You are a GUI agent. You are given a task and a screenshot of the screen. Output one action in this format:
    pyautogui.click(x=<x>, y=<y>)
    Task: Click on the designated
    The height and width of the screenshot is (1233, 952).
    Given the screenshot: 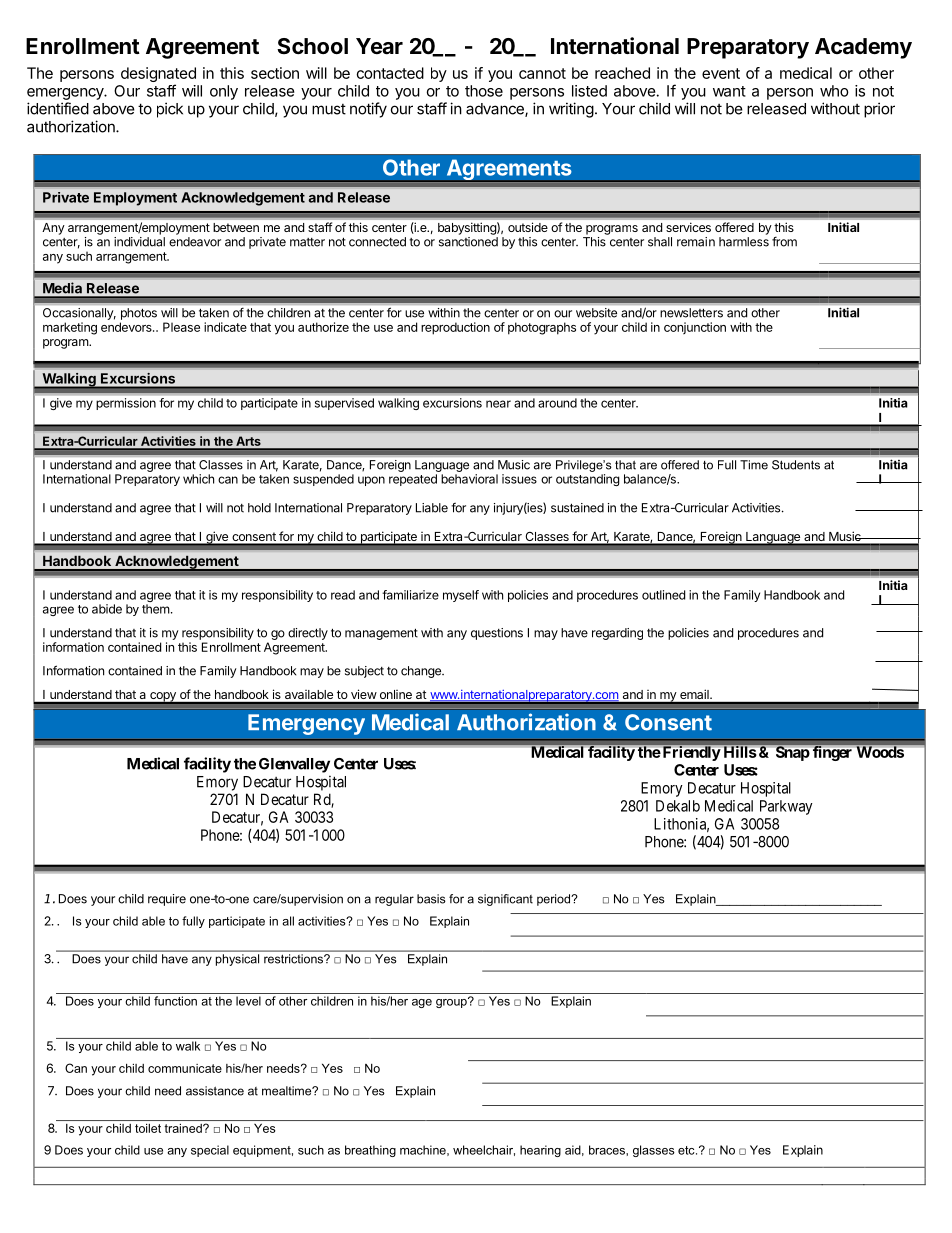 What is the action you would take?
    pyautogui.click(x=158, y=76)
